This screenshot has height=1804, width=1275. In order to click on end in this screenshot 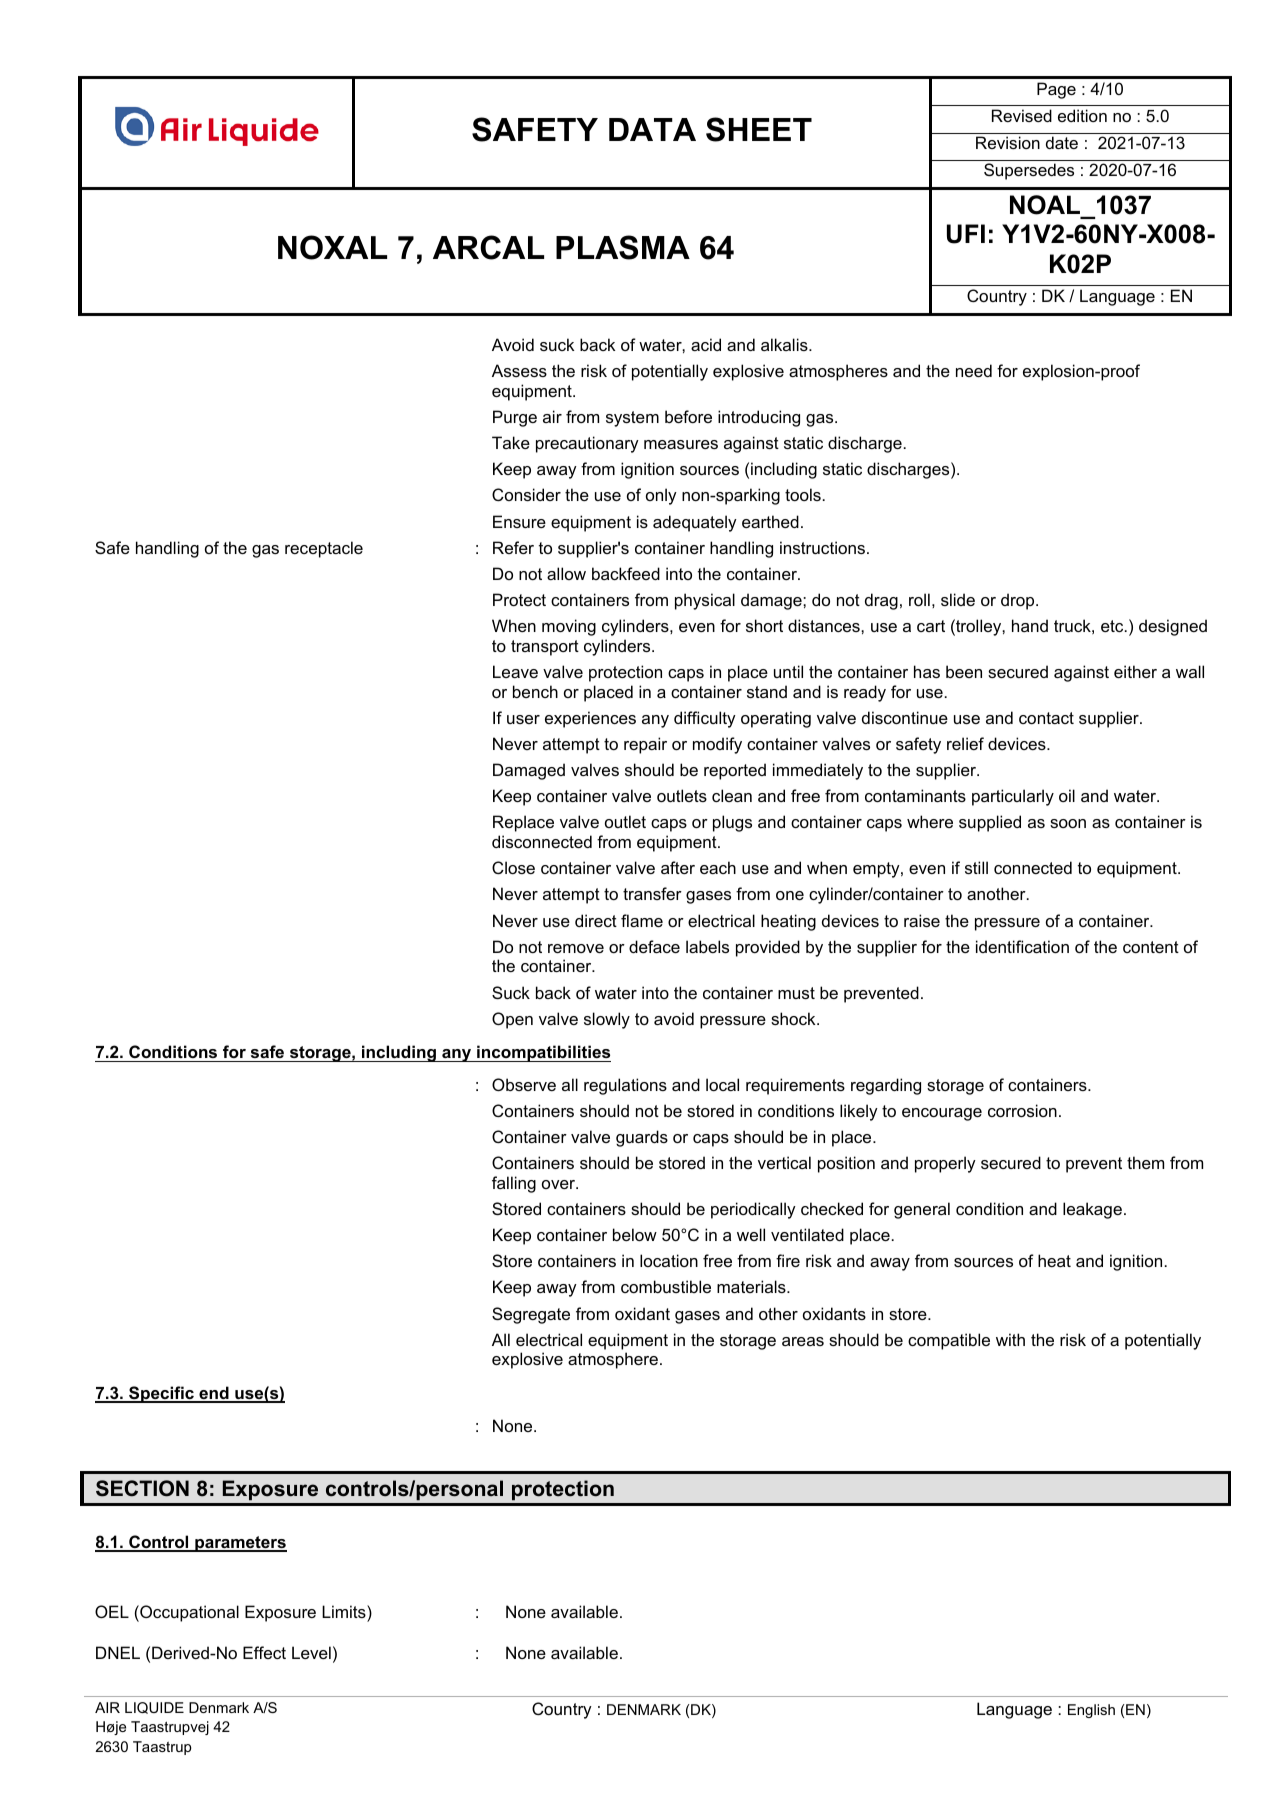, I will do `click(214, 1394)`.
